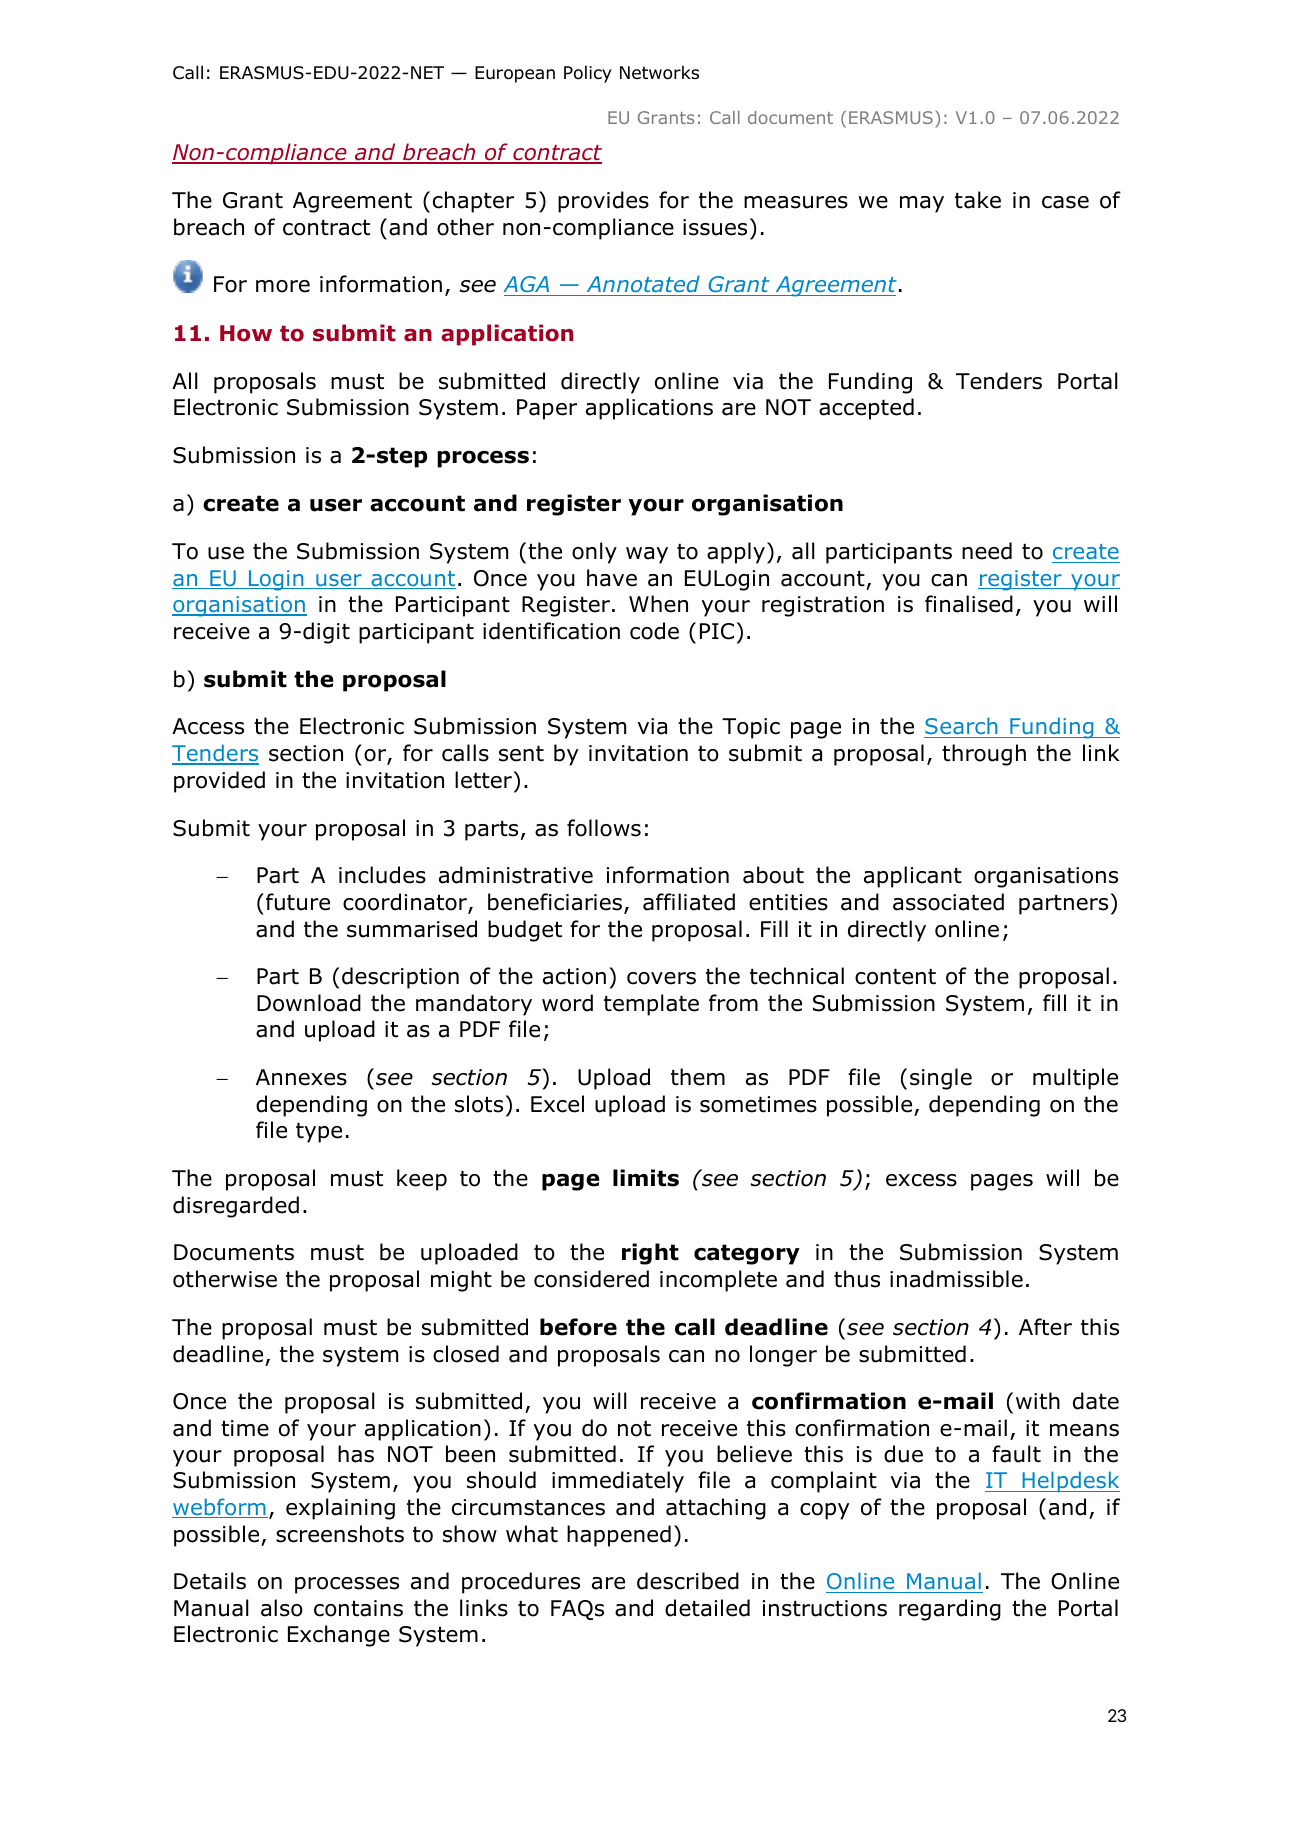  I want to click on take, so click(978, 200).
